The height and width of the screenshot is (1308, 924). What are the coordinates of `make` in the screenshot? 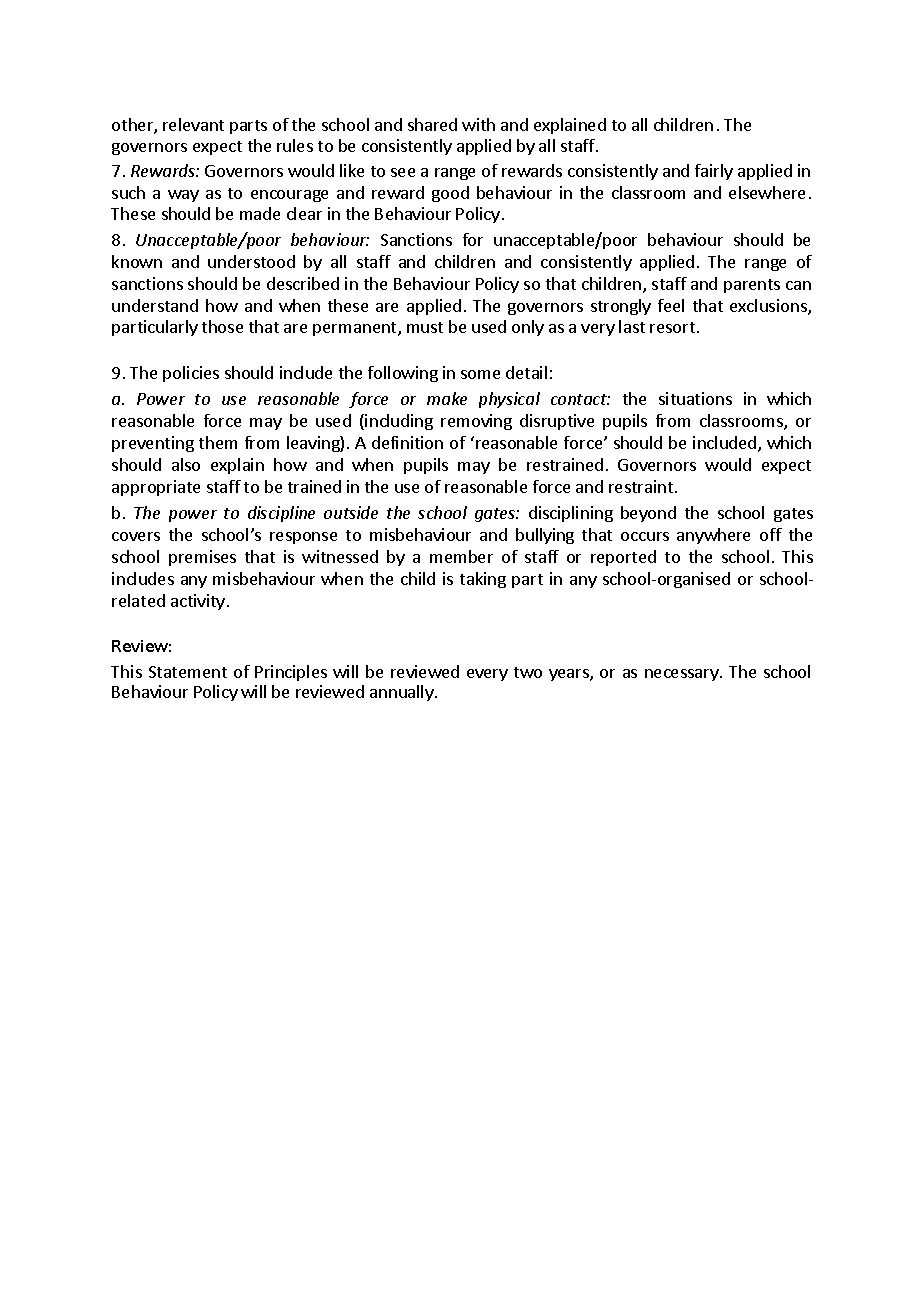 It's located at (447, 398).
